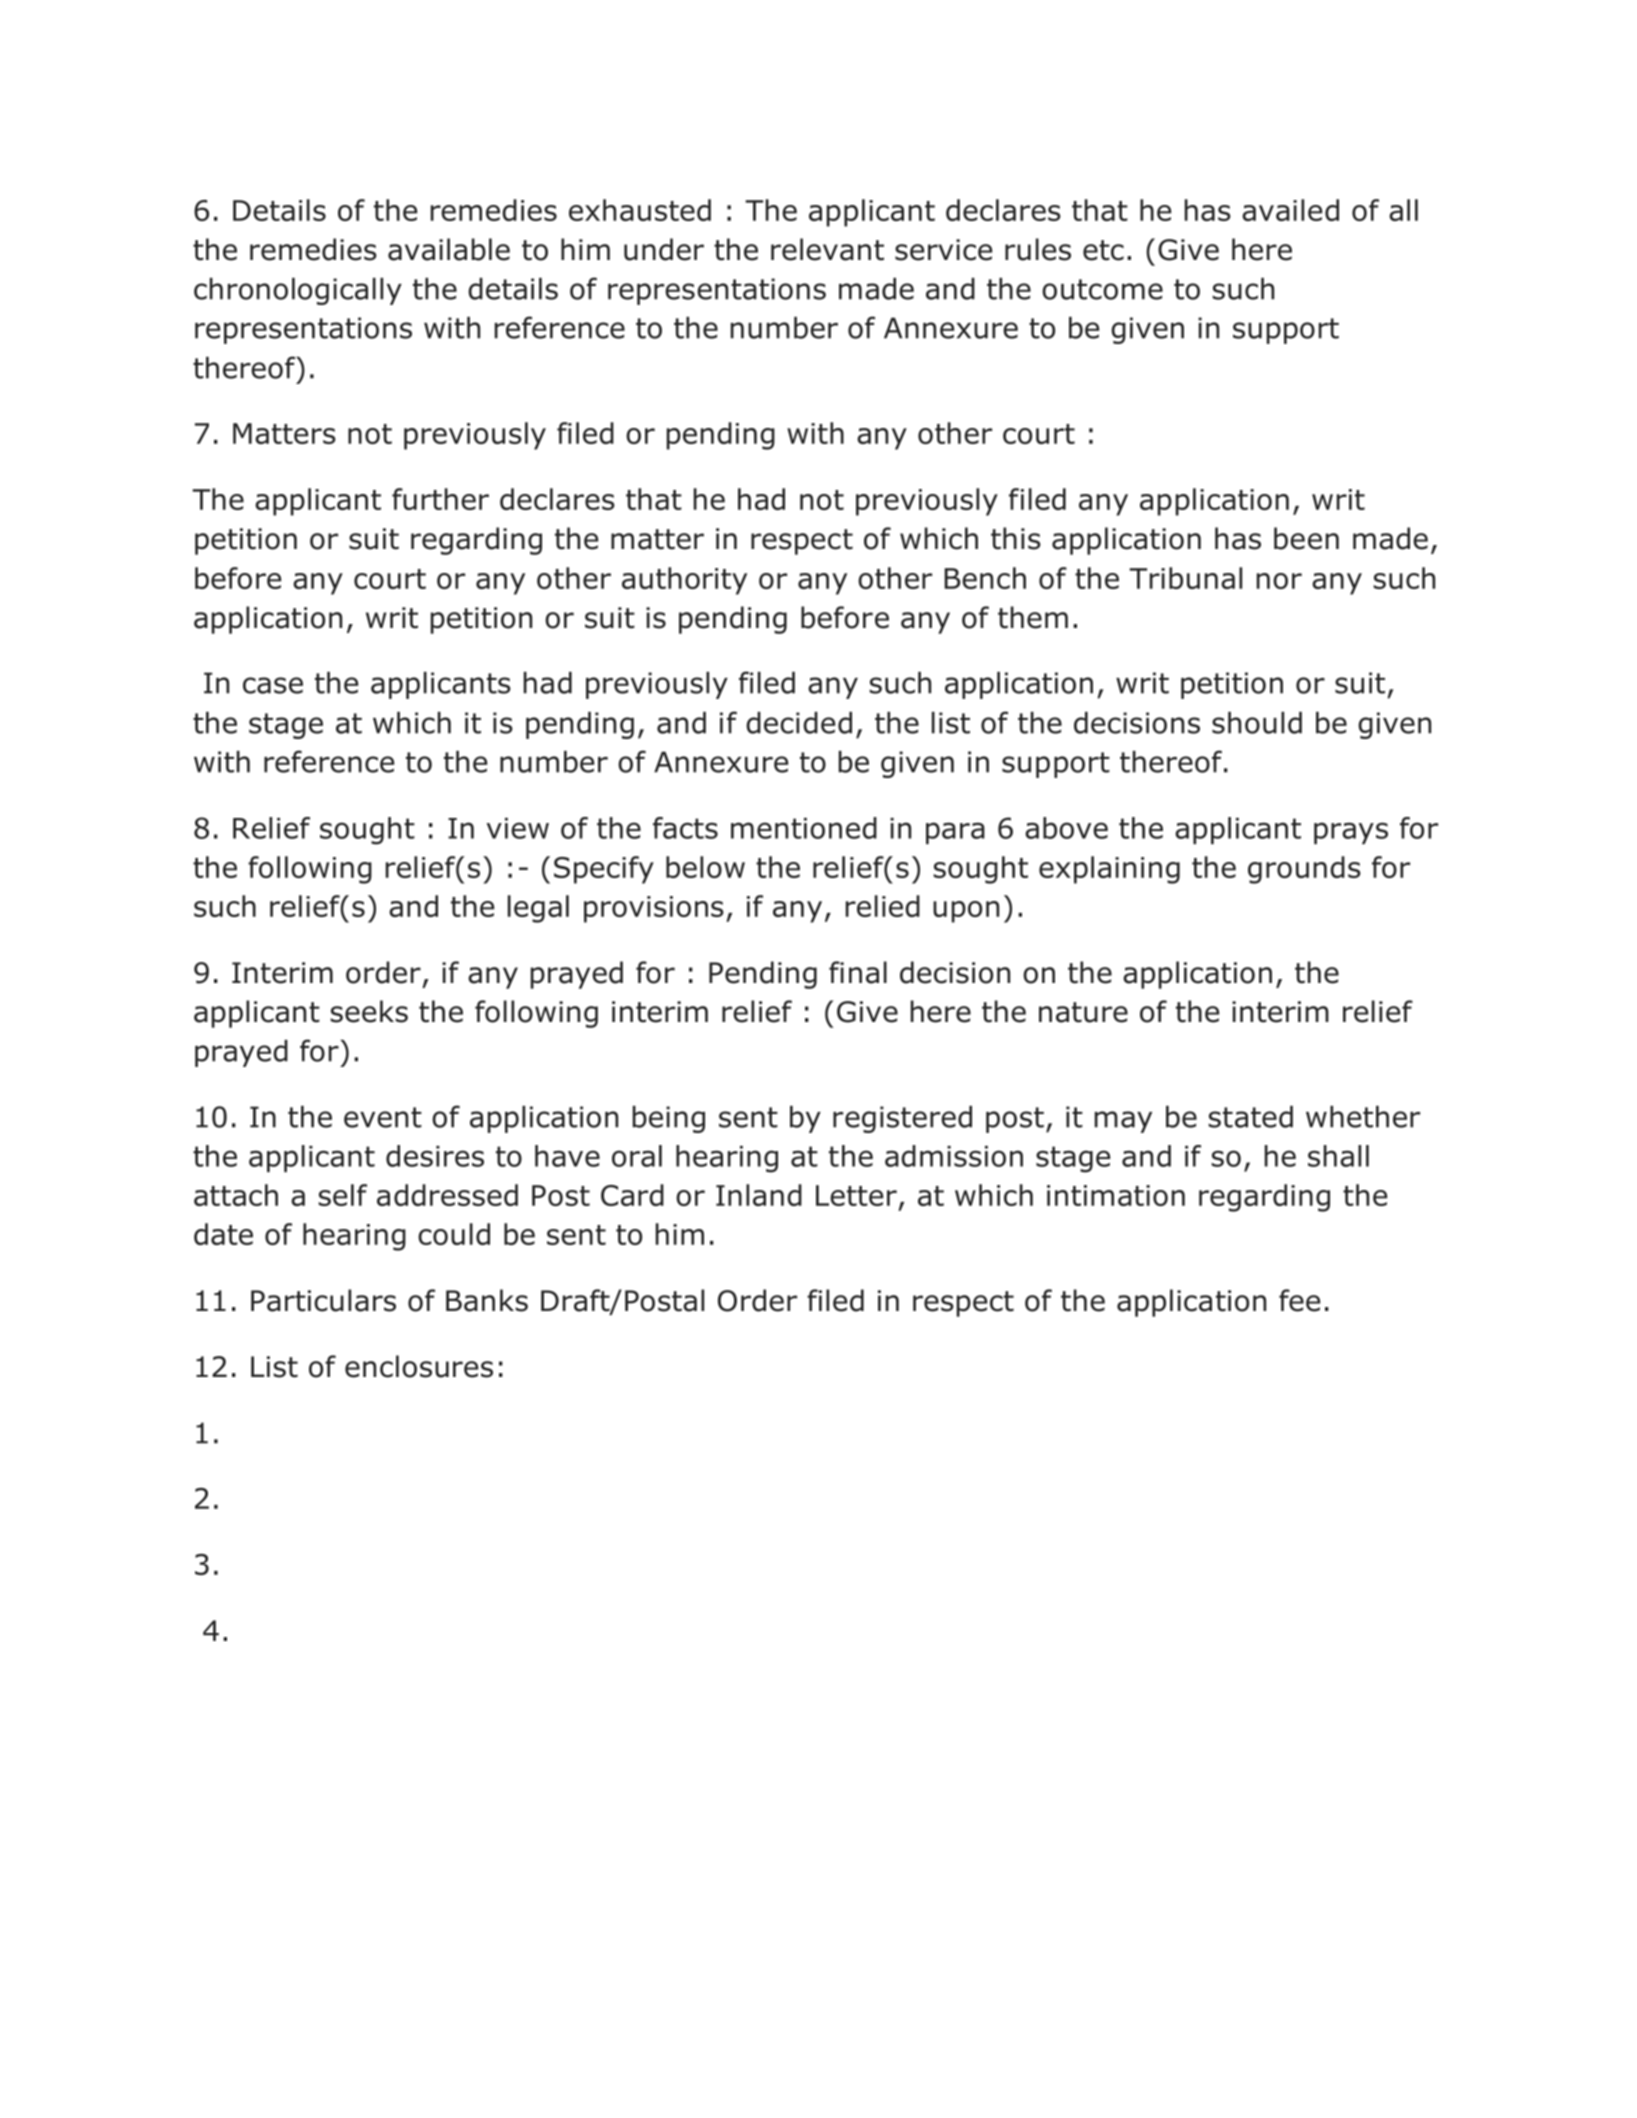  Describe the element at coordinates (538, 909) in the screenshot. I see `legal` at that location.
